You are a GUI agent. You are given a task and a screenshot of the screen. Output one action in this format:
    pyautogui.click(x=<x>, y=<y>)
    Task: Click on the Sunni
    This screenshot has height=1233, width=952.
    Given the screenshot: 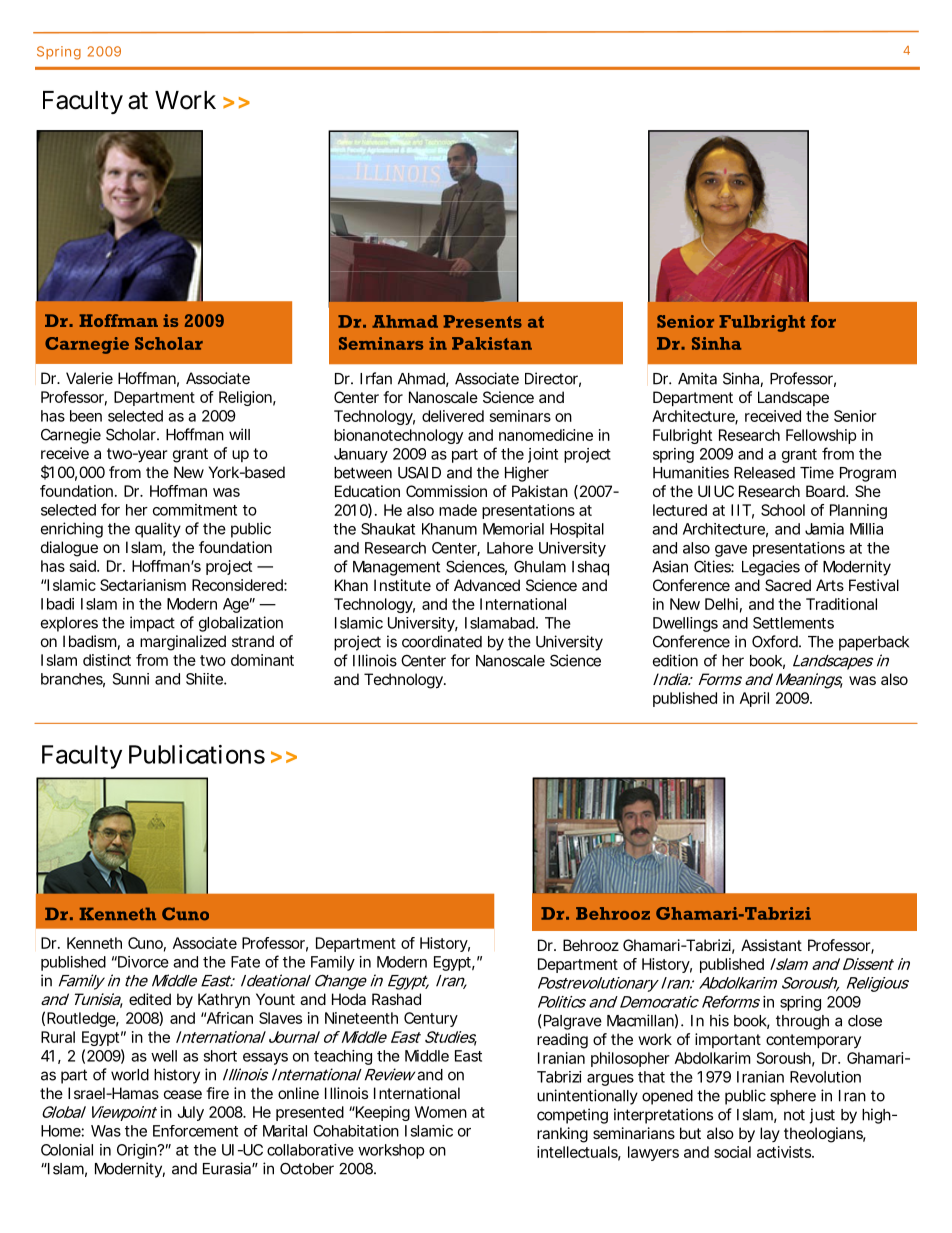 What is the action you would take?
    pyautogui.click(x=131, y=679)
